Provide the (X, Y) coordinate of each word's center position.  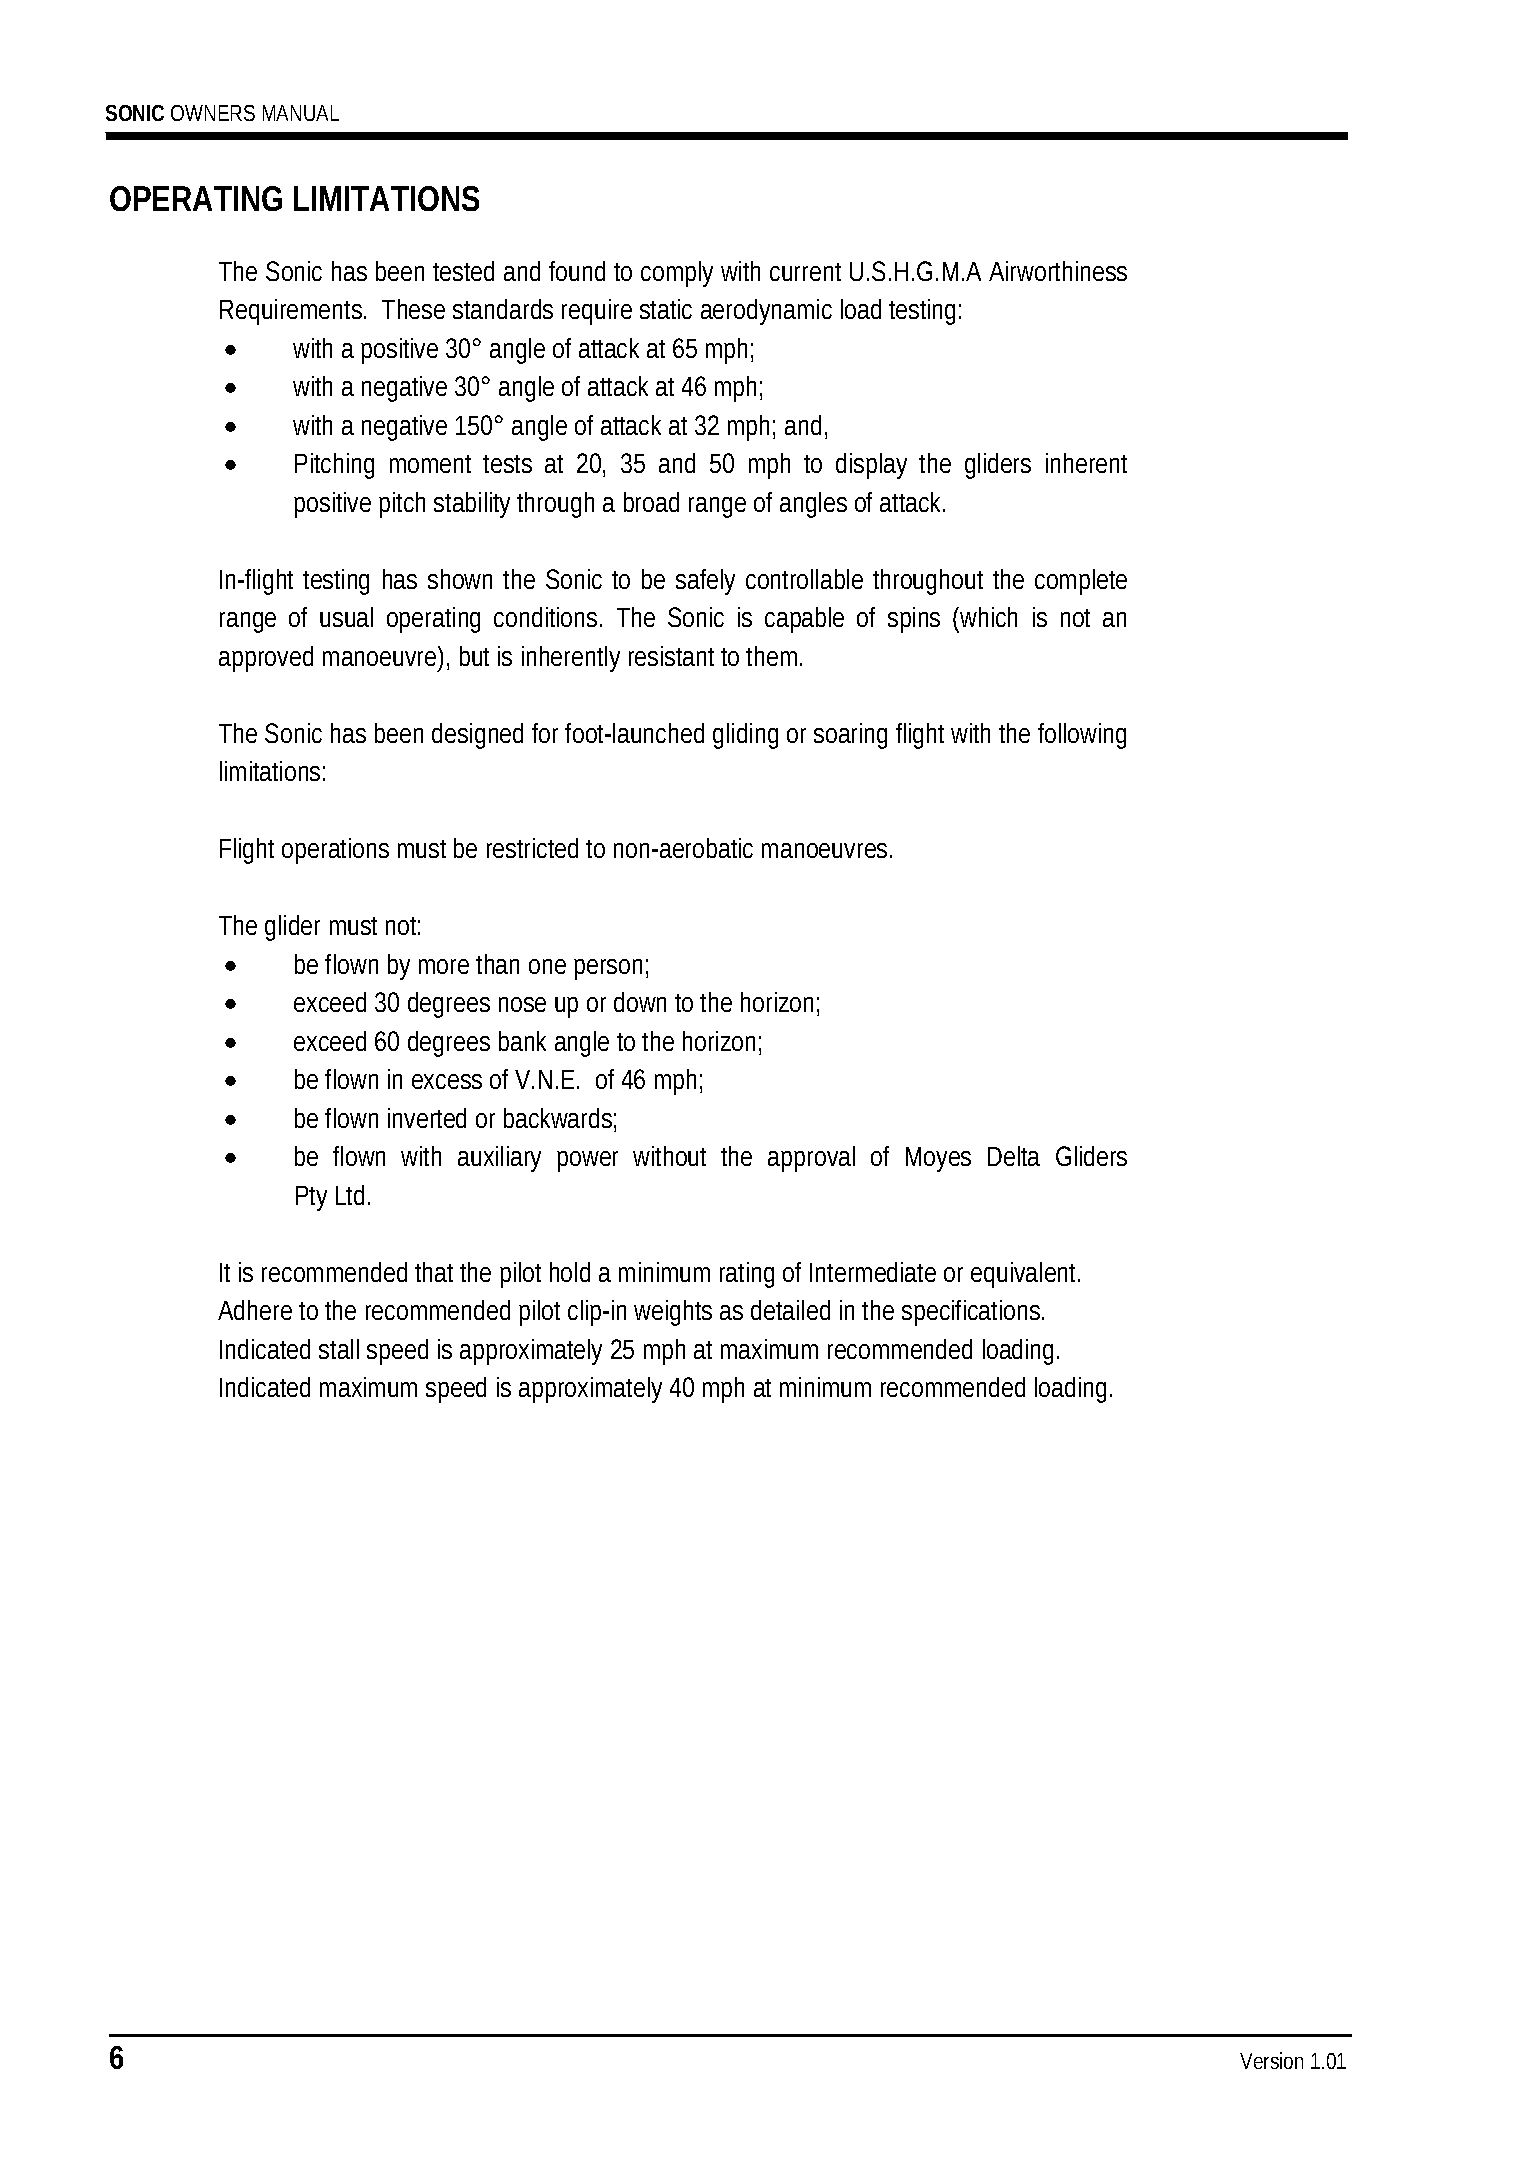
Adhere (255, 1310)
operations (335, 851)
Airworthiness (1058, 271)
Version (1271, 2060)
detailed (790, 1310)
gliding (745, 736)
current (805, 272)
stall (339, 1349)
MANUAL (301, 113)
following (1082, 736)
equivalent (1025, 1275)
